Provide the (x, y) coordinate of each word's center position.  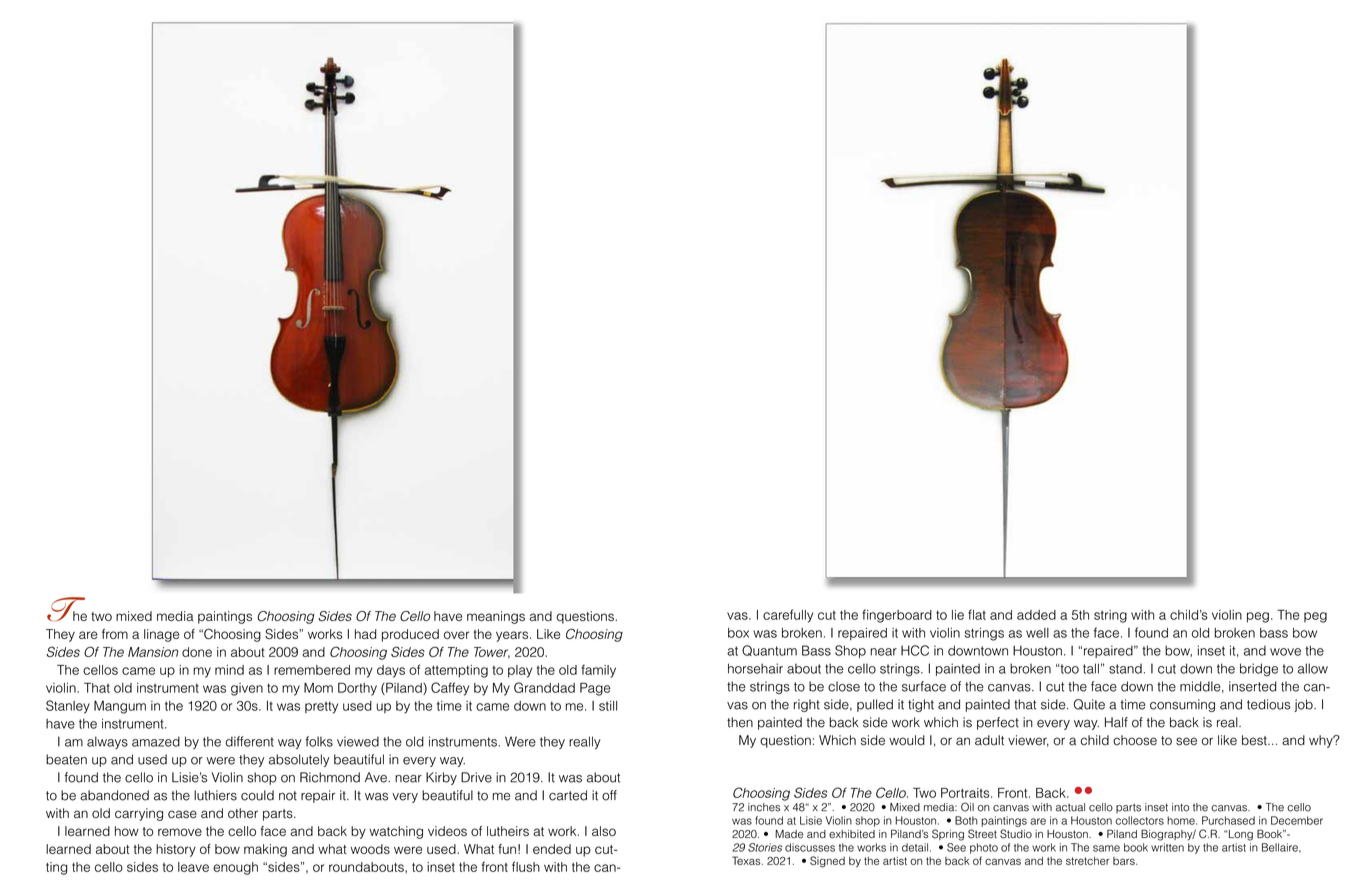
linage (162, 635)
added (1036, 615)
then (740, 722)
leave (193, 867)
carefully (788, 616)
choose (1135, 740)
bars (1125, 861)
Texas (747, 860)
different (249, 741)
